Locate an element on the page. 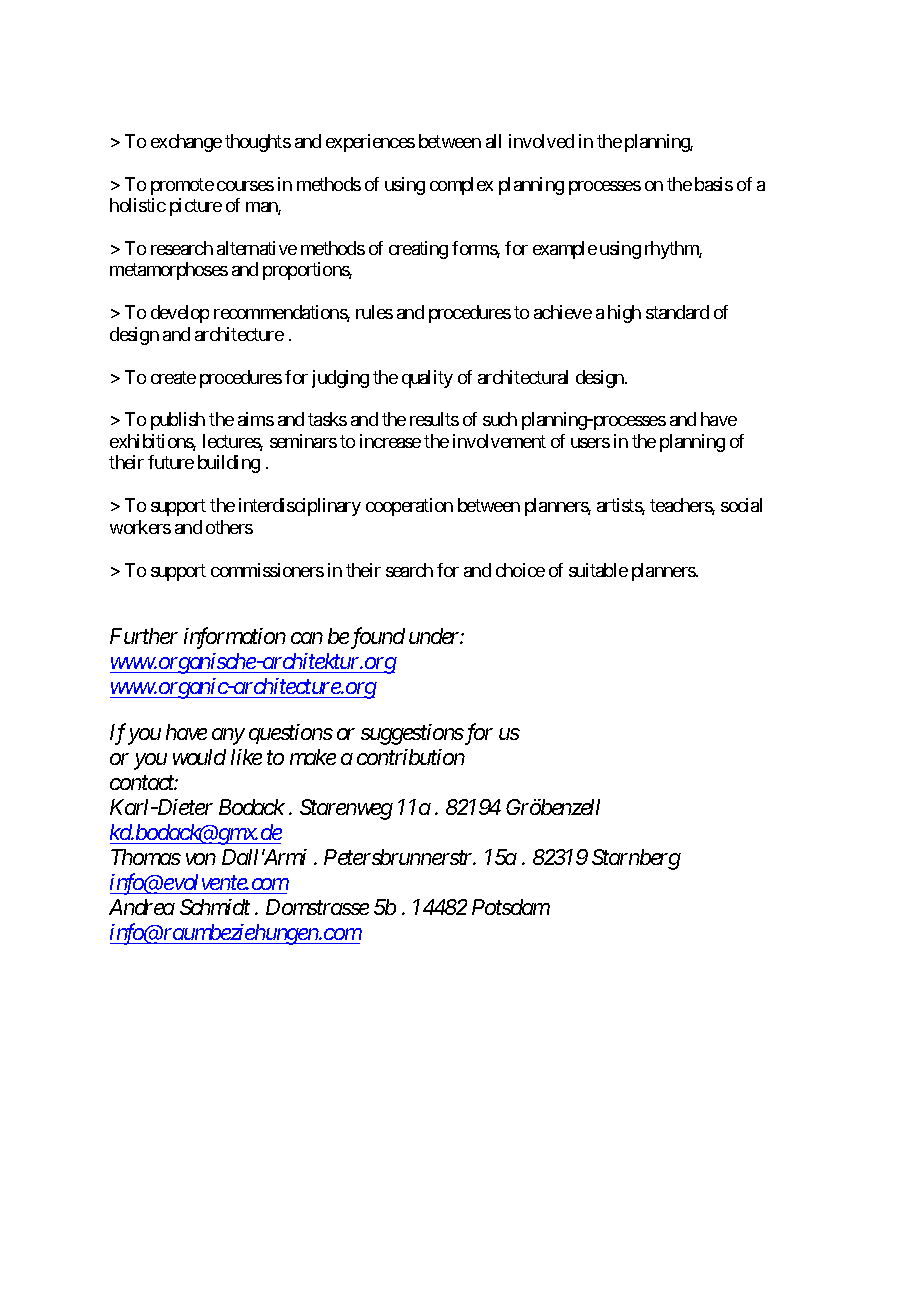 The height and width of the image is (1308, 924). quality is located at coordinates (427, 379).
